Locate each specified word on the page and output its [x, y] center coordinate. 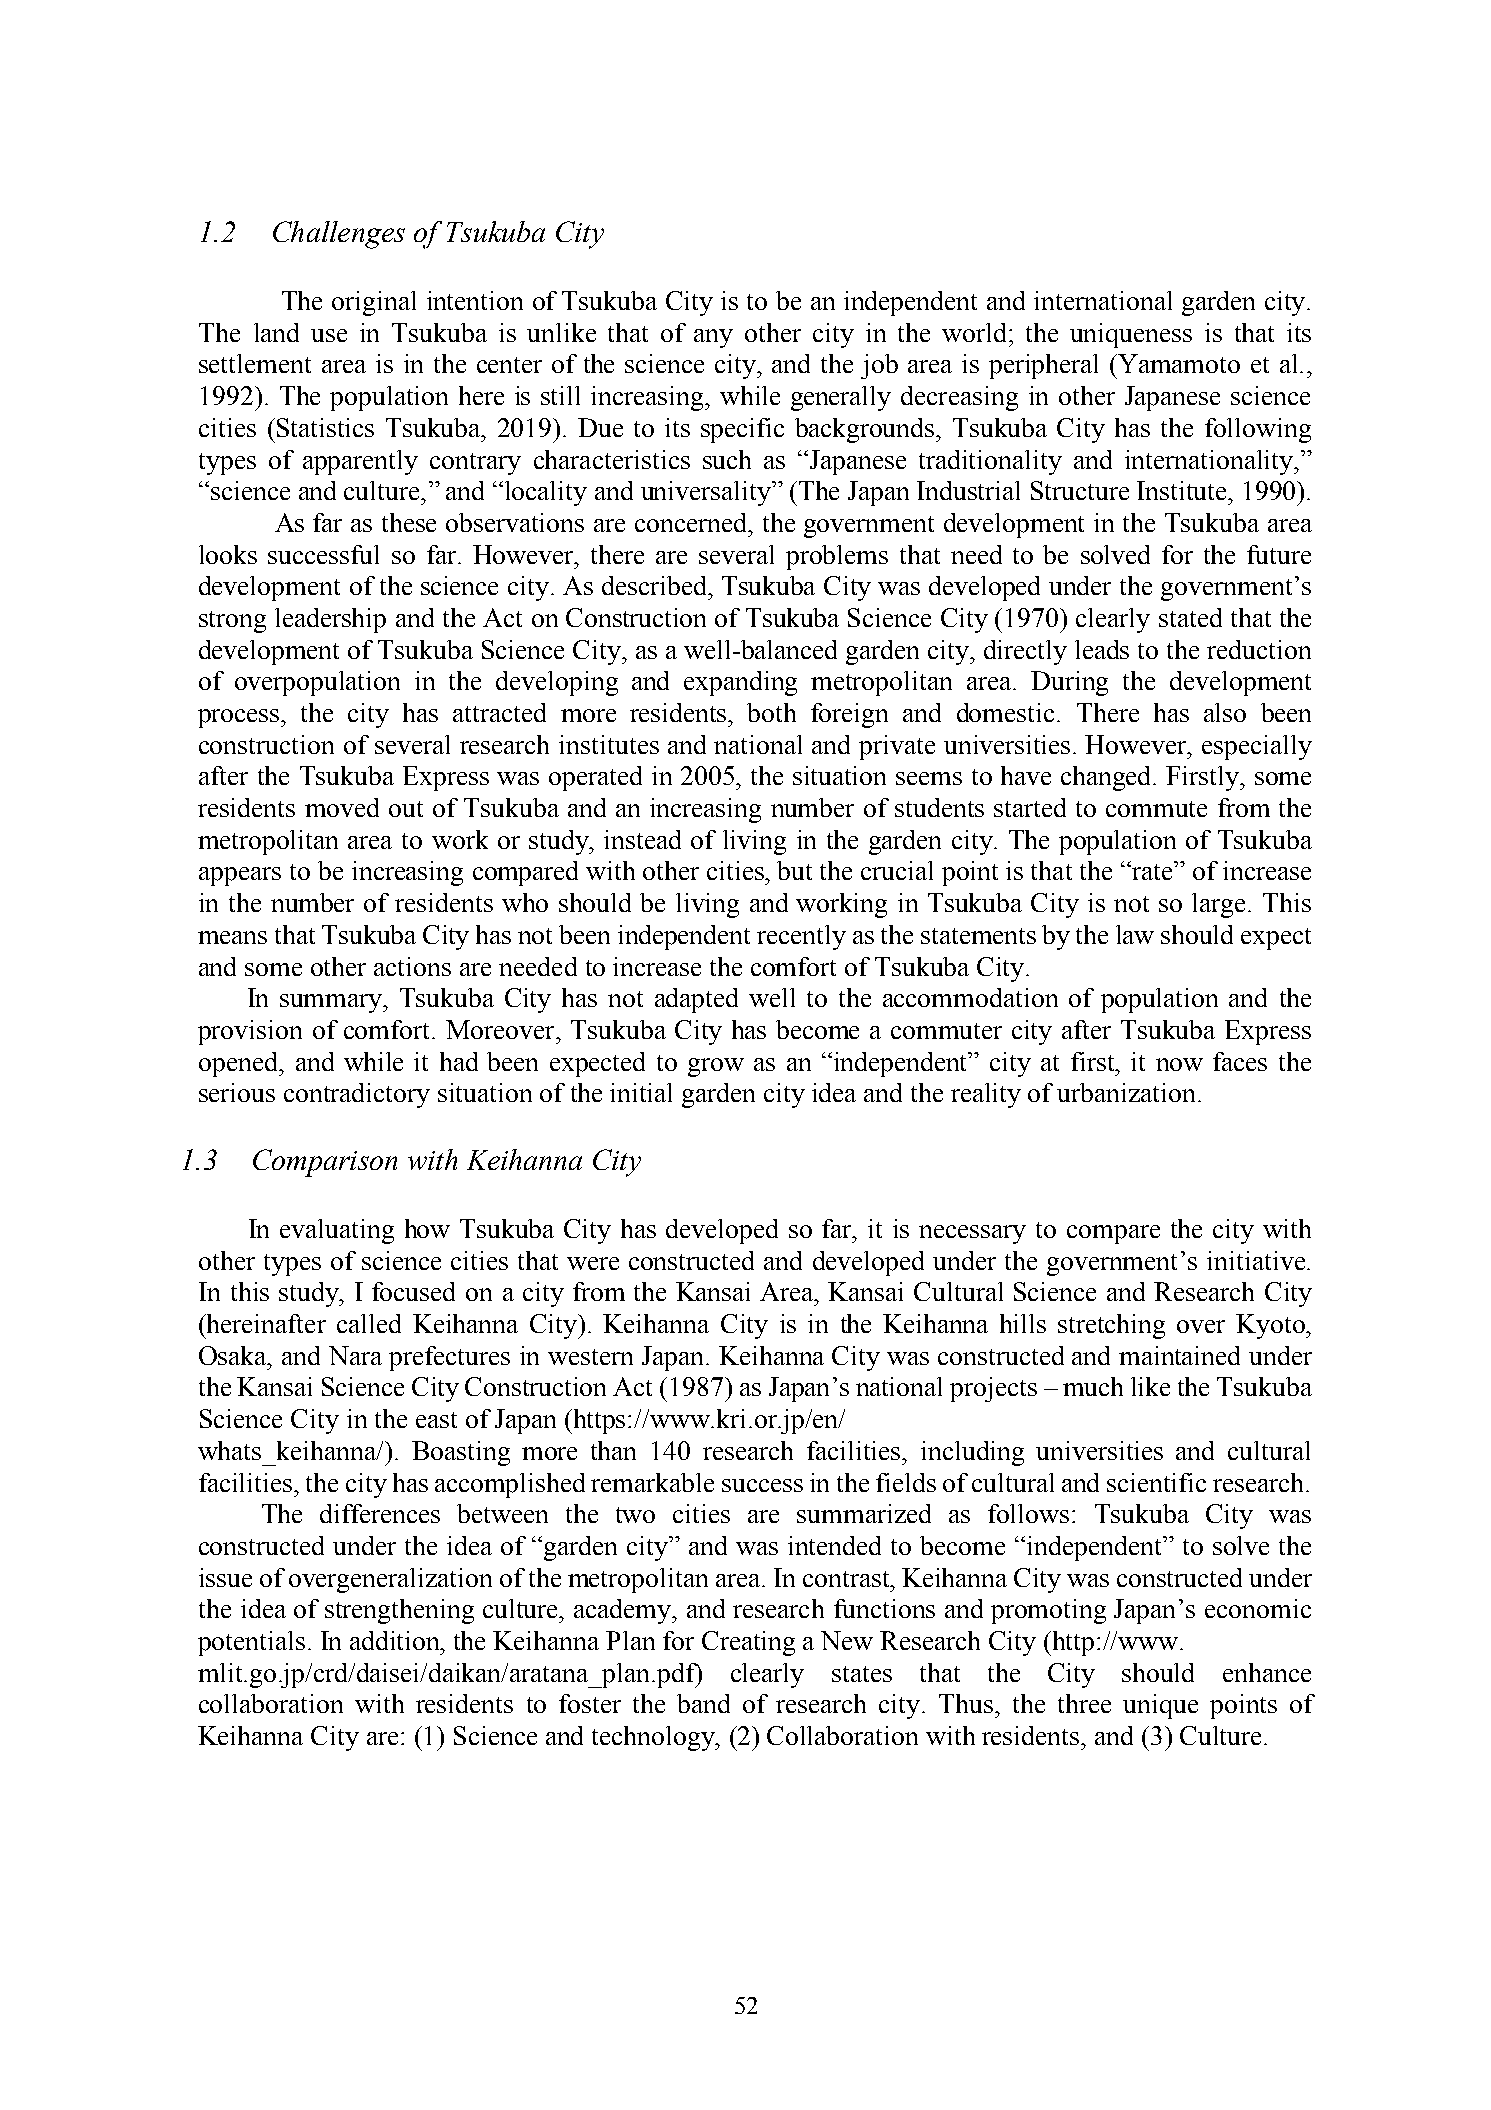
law [1135, 934]
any [713, 338]
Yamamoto [1178, 363]
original [374, 303]
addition [396, 1640]
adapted [696, 1000]
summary [332, 1003]
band [703, 1703]
